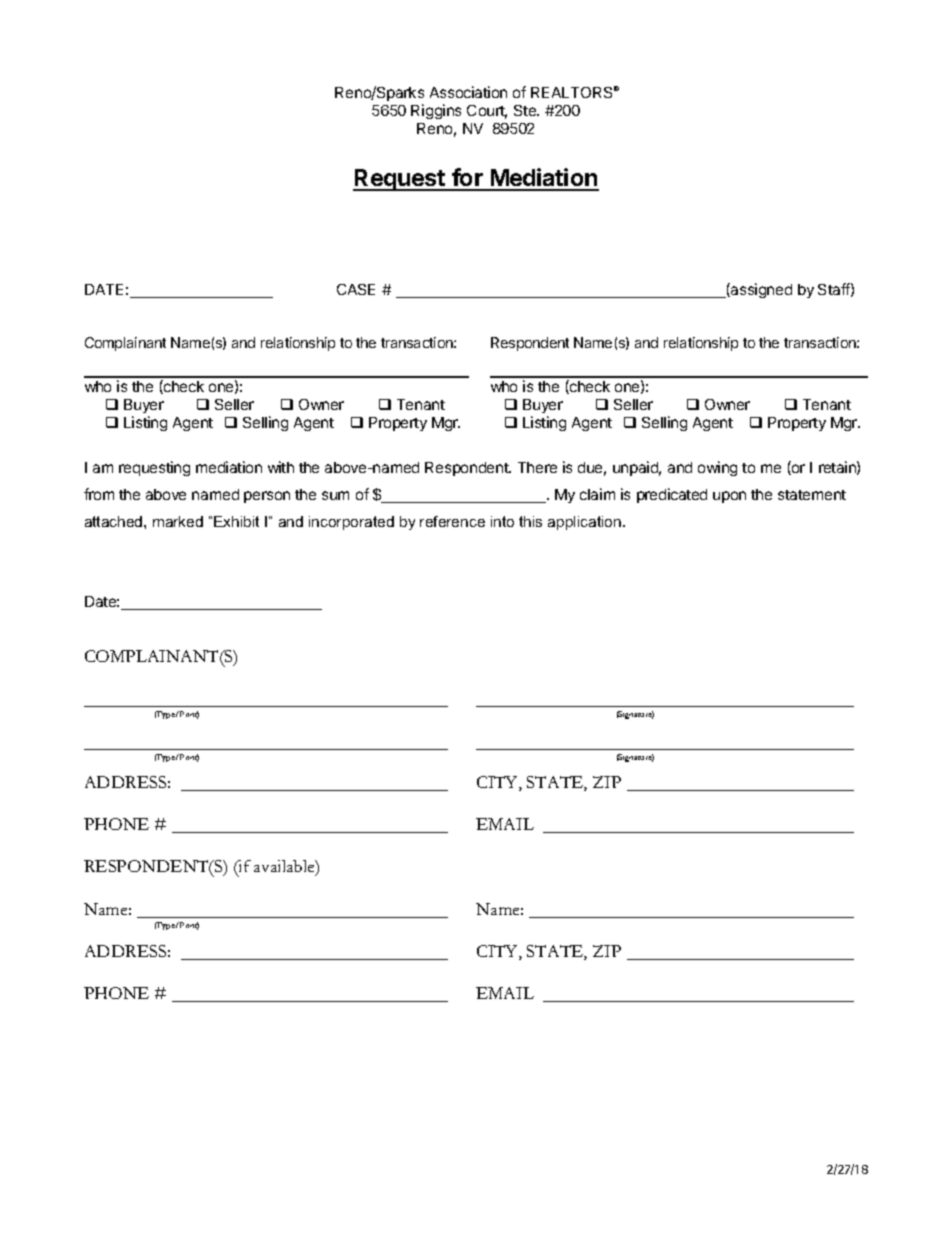  I want to click on marked, so click(178, 521).
